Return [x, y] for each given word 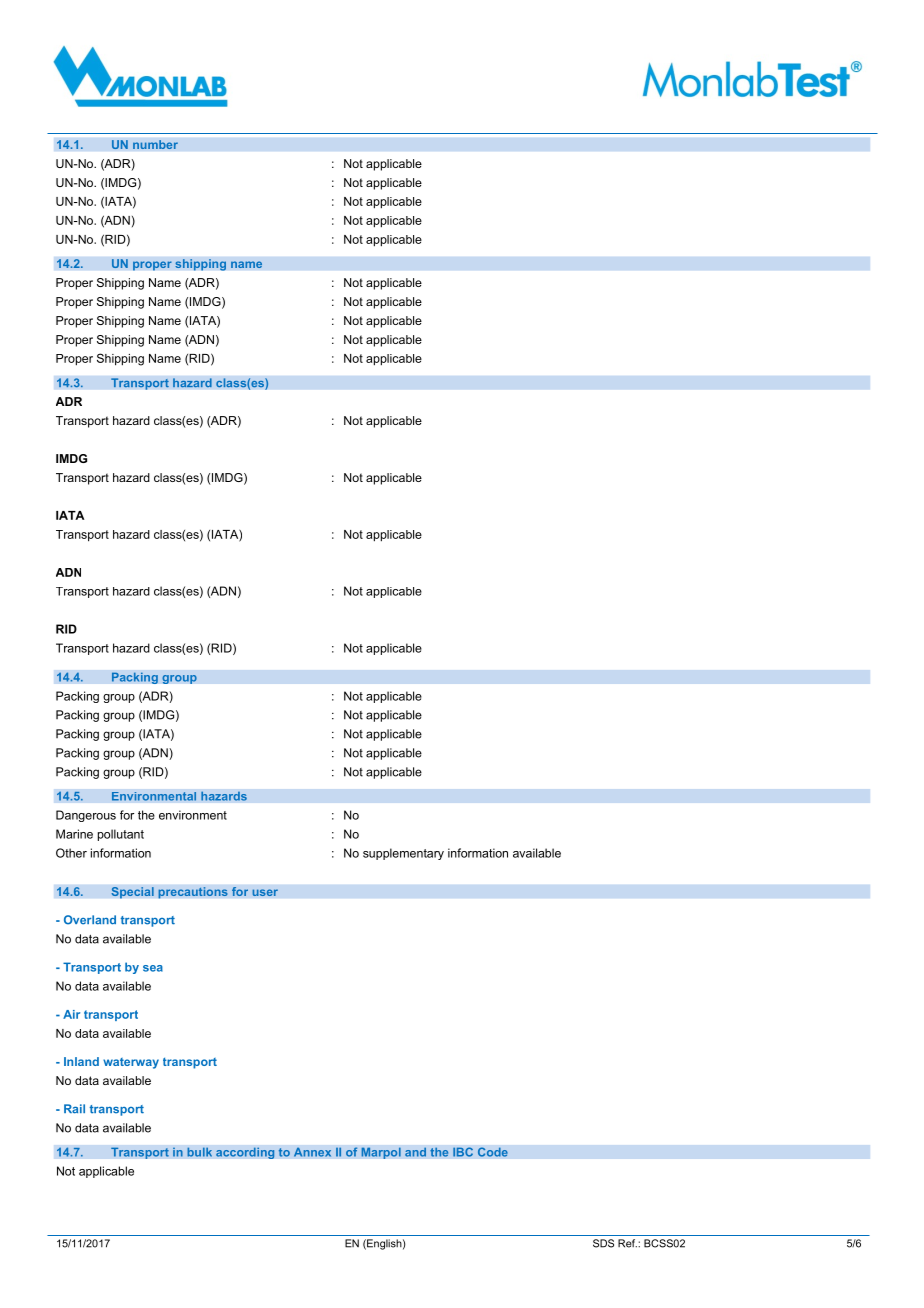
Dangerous [86, 816]
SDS [603, 1243]
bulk [199, 1152]
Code [492, 1152]
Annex [313, 1152]
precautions [193, 893]
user [265, 892]
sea [153, 968]
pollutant [121, 835]
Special [132, 893]
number [155, 145]
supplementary [403, 854]
